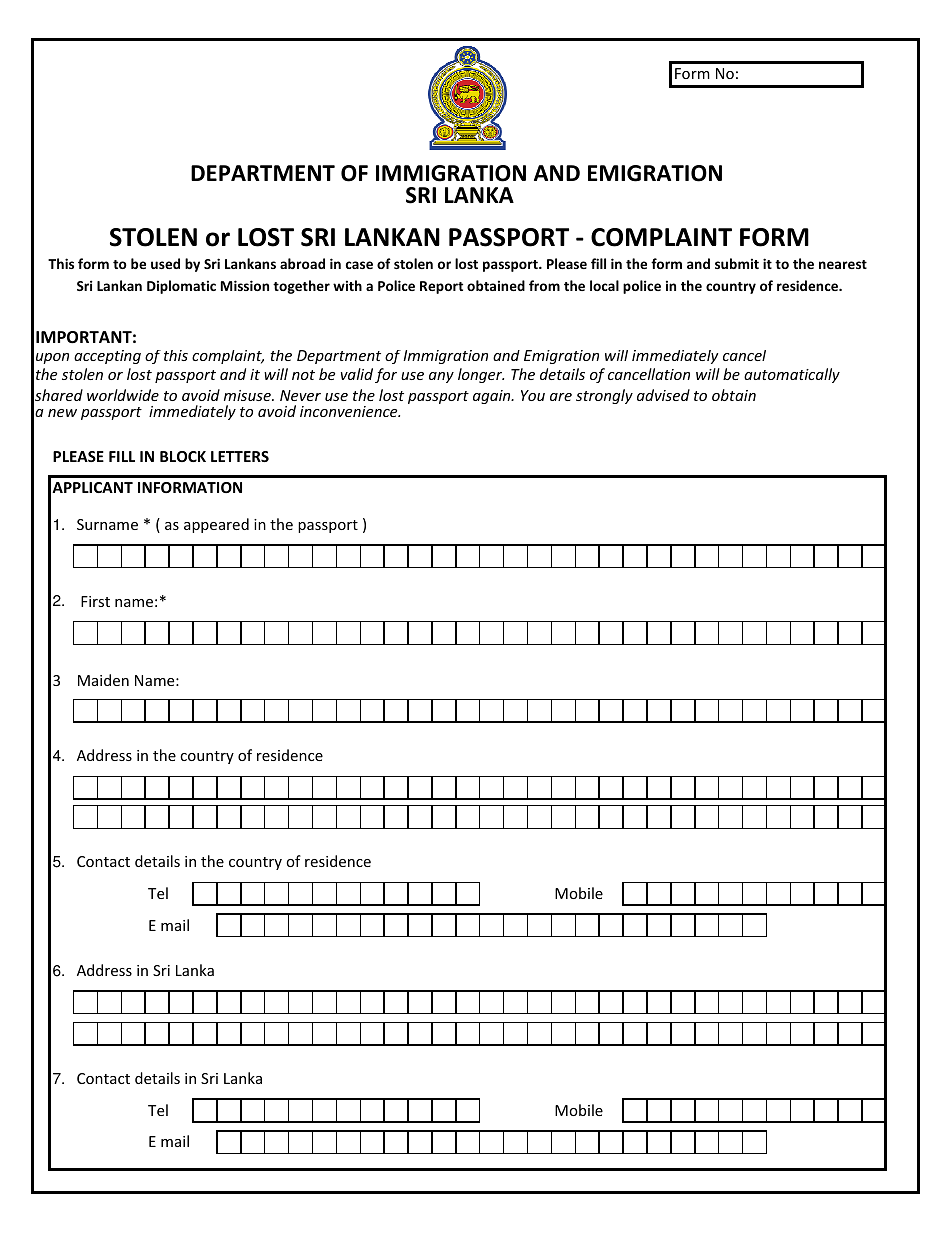 The width and height of the screenshot is (952, 1233). I want to click on automatically, so click(792, 375).
